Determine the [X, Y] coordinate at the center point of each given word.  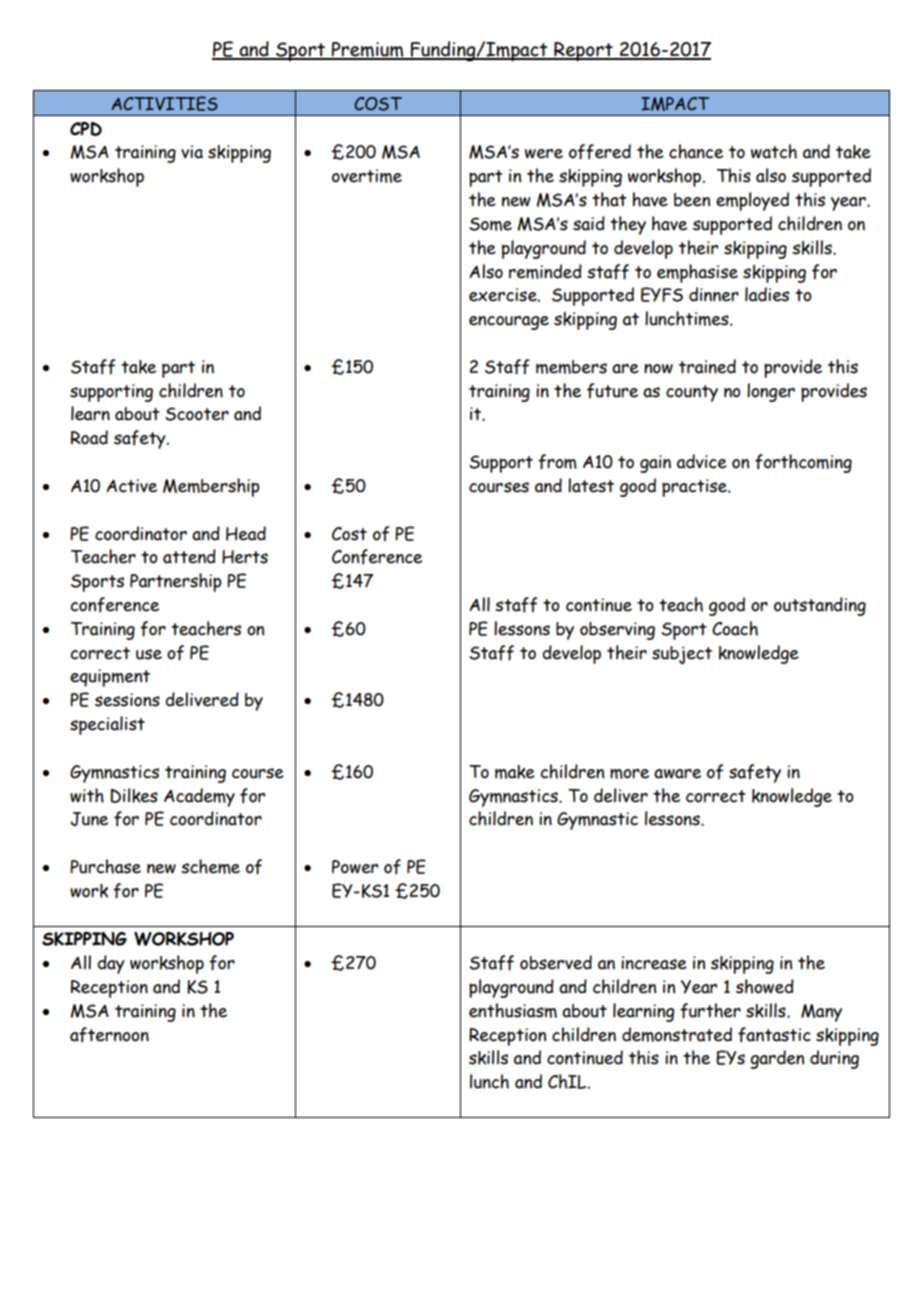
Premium [368, 50]
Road [89, 437]
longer [771, 392]
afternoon [109, 1035]
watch [774, 151]
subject [682, 655]
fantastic [774, 1035]
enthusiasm [513, 1010]
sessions [127, 700]
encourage [509, 323]
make [515, 772]
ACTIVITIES [165, 103]
